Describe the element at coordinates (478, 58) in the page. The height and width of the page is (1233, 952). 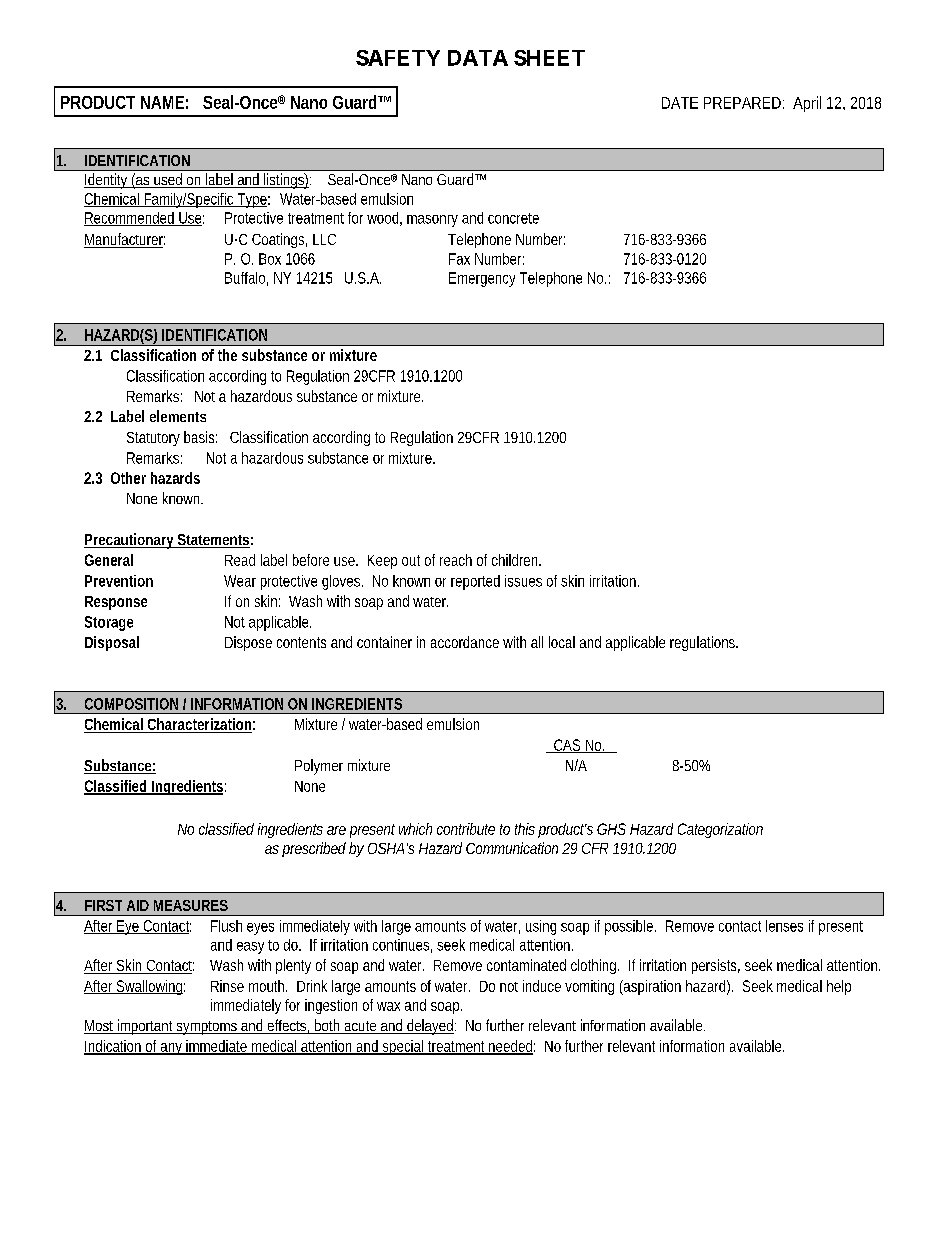
I see `DATA` at that location.
